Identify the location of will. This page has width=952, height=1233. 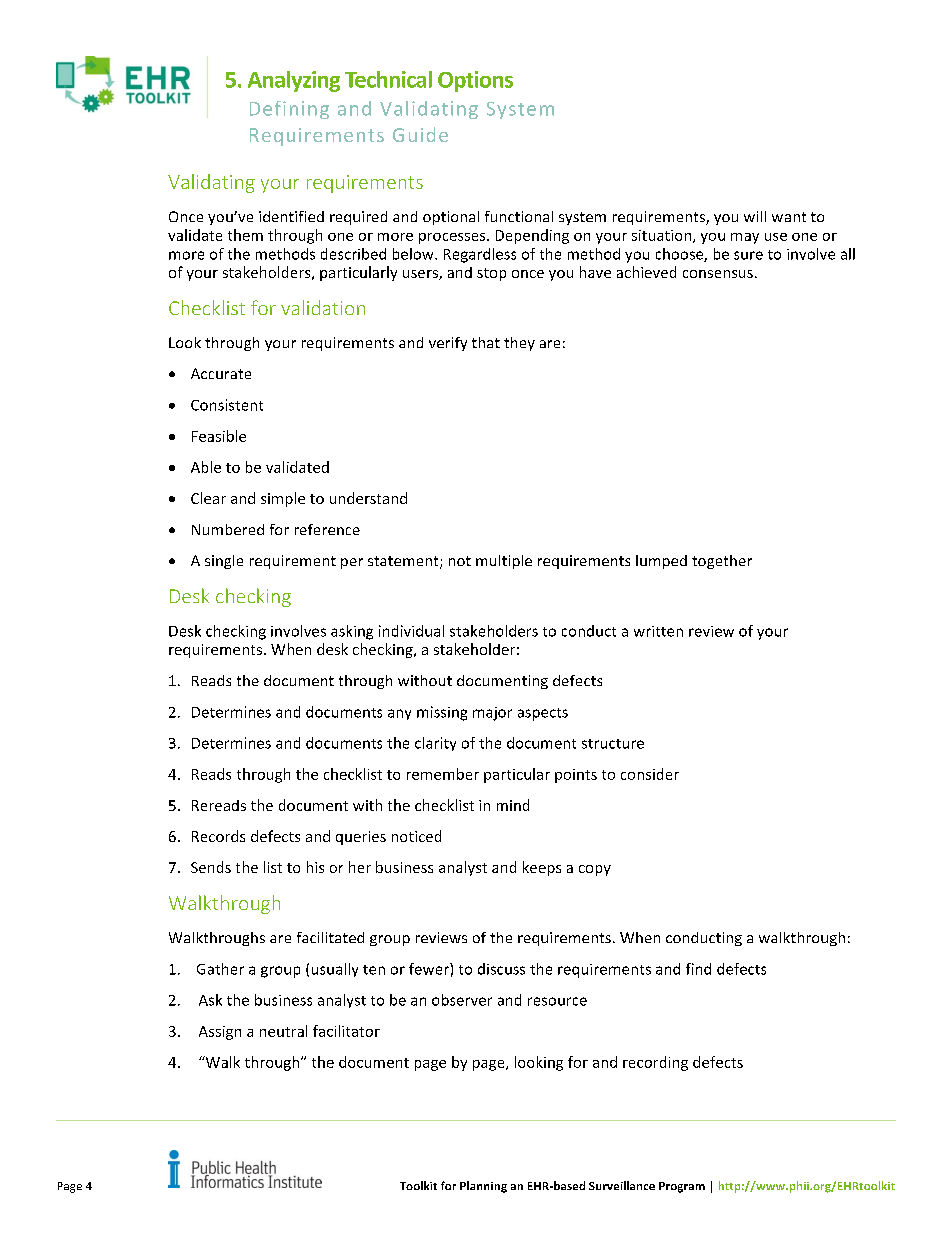
(755, 216).
